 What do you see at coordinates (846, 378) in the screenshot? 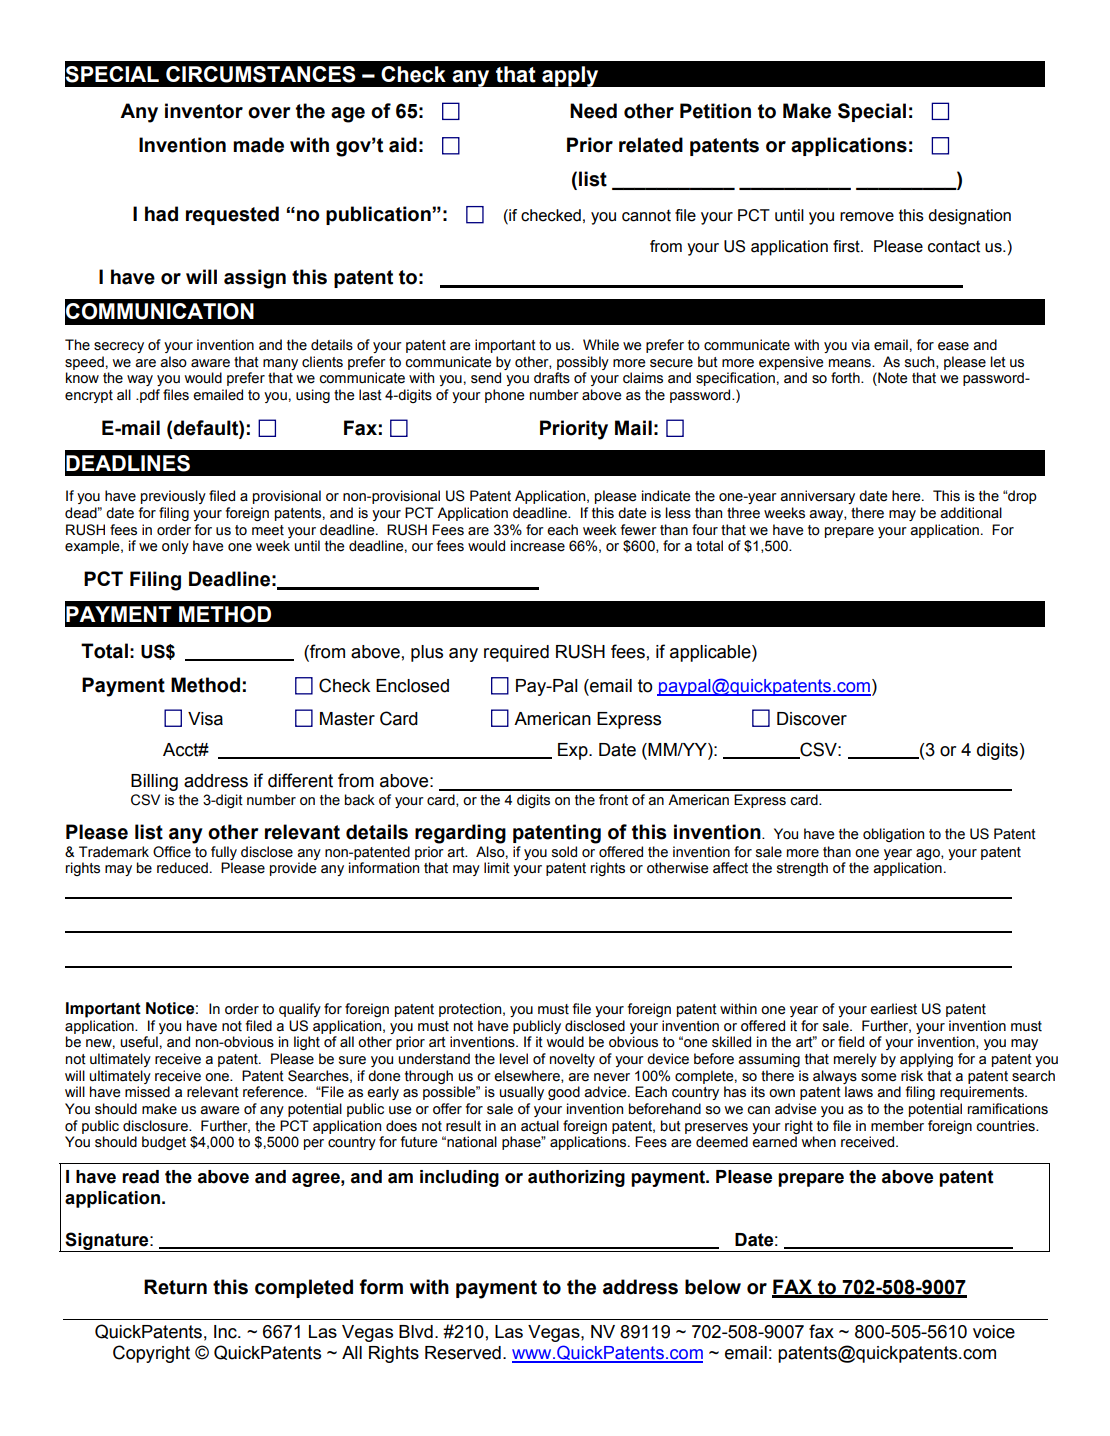
I see `forth` at bounding box center [846, 378].
